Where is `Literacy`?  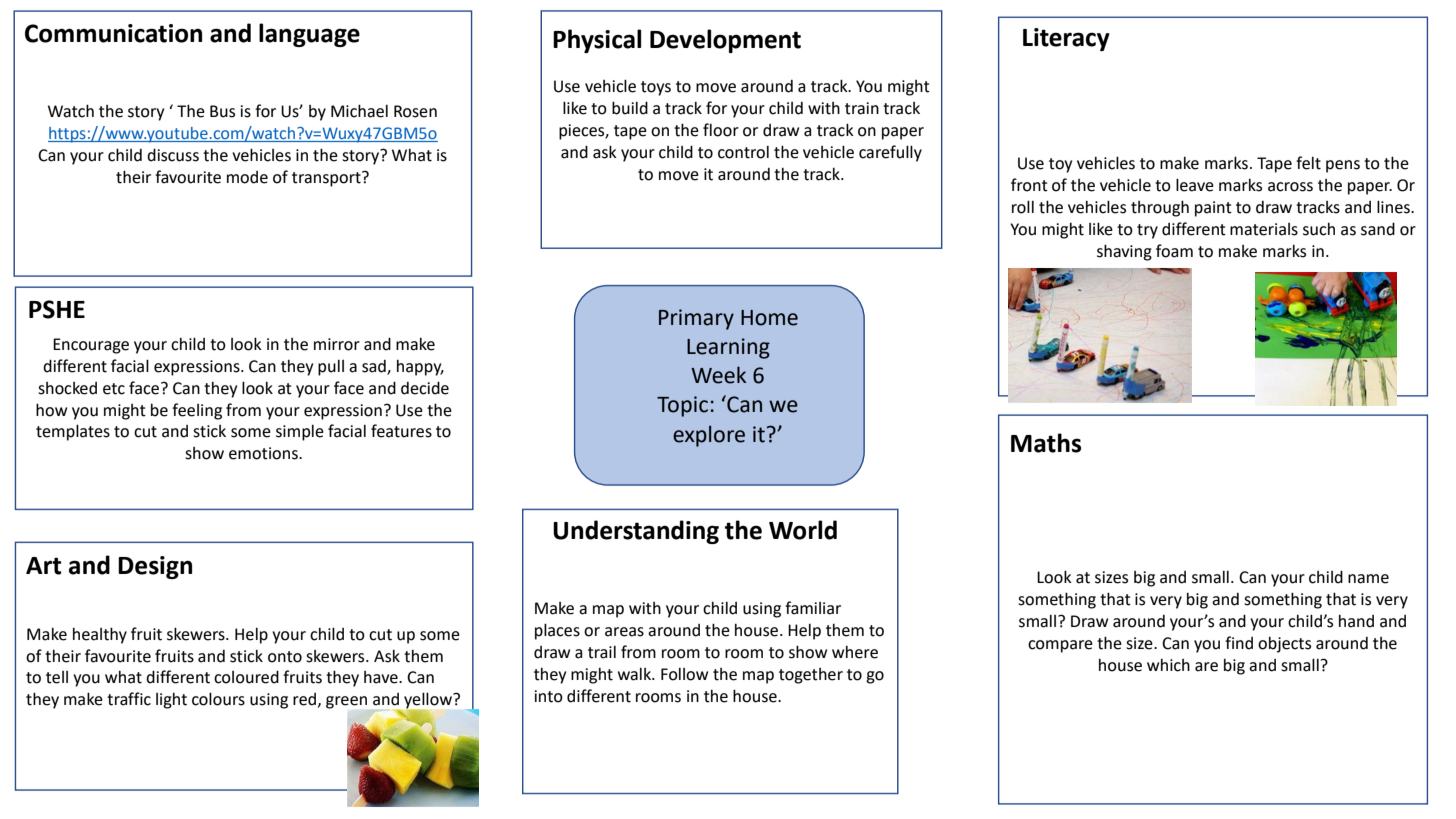 Literacy is located at coordinates (1066, 39).
